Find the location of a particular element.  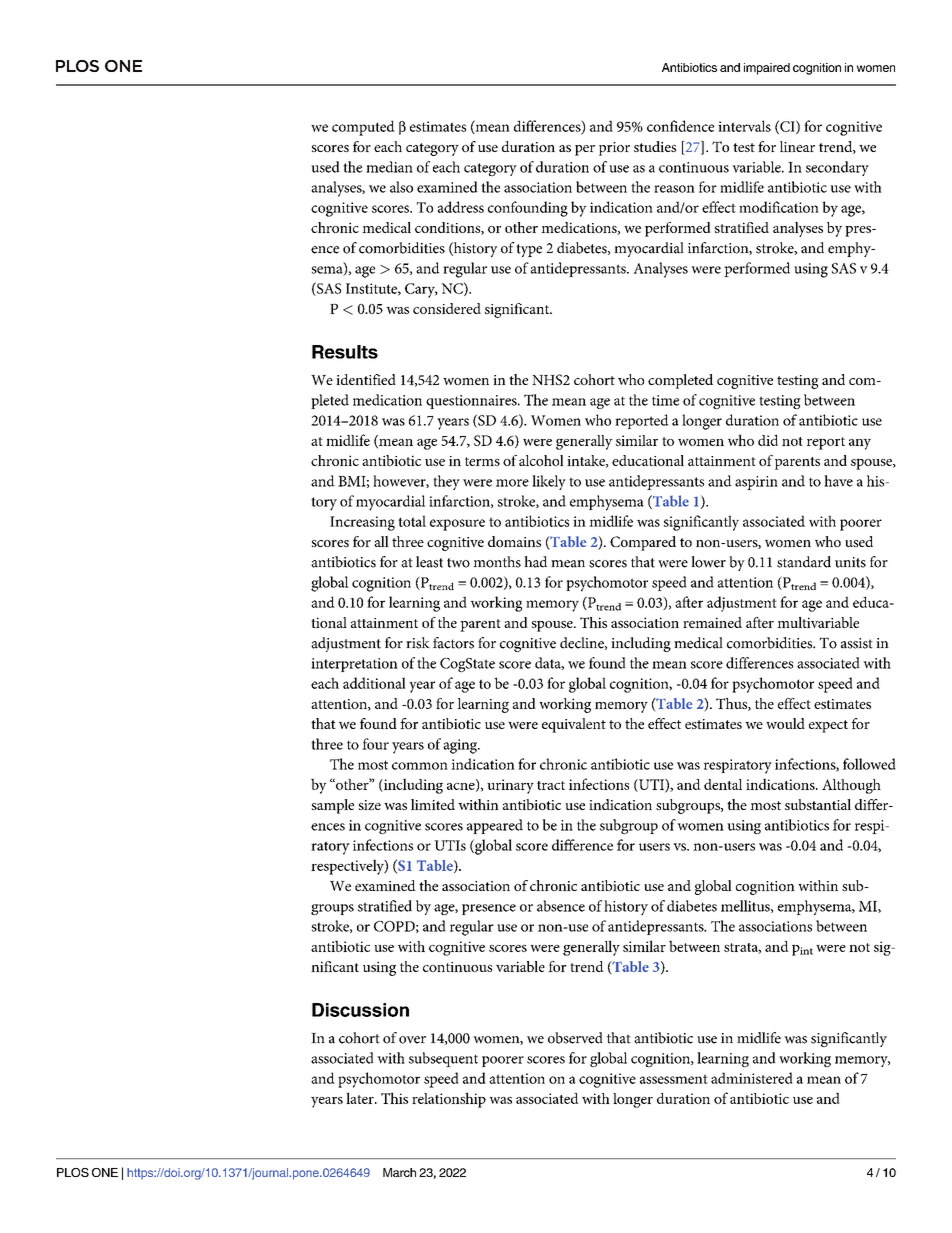

assessment is located at coordinates (674, 1079).
